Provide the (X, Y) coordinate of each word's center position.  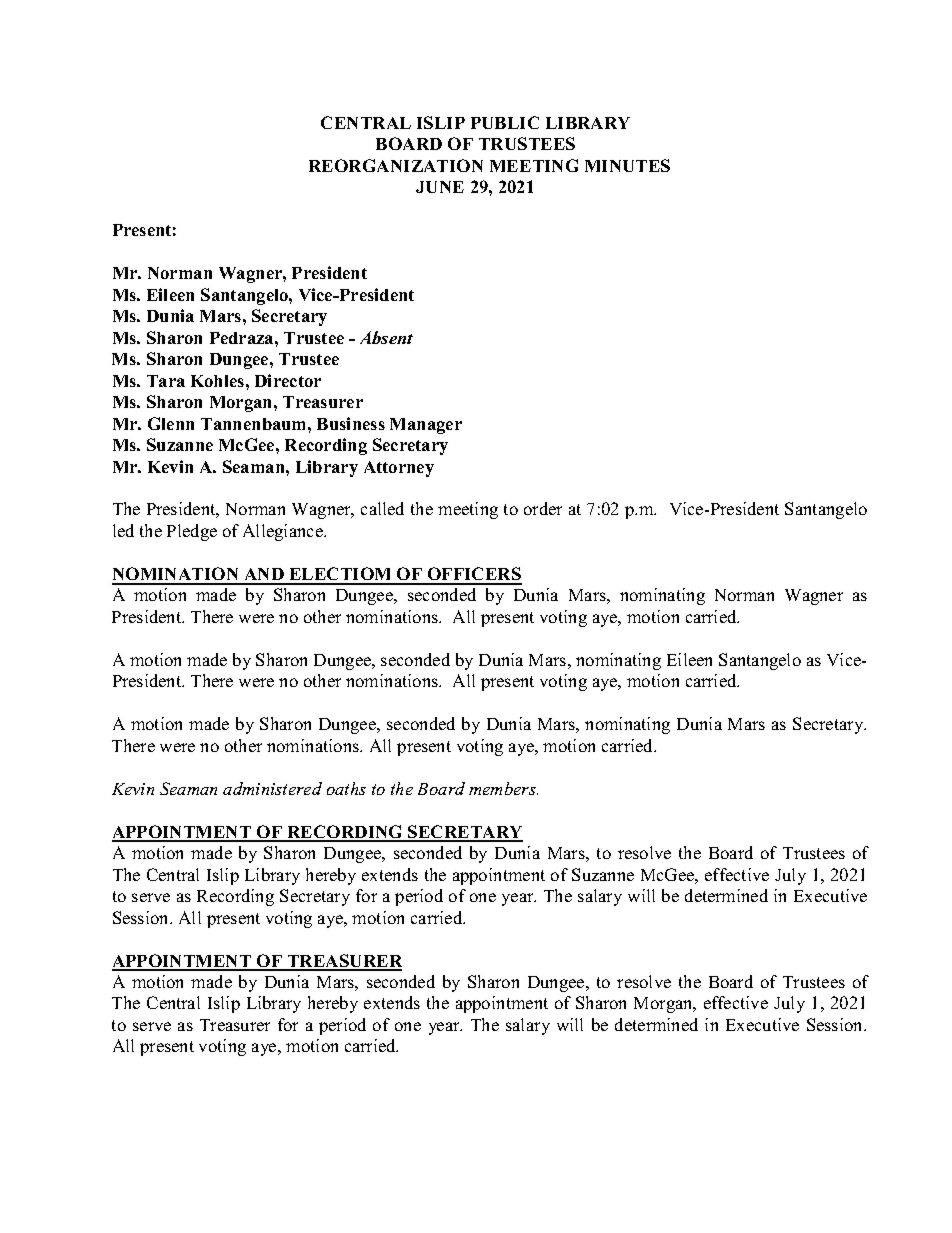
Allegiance (284, 532)
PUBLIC (505, 122)
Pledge (192, 532)
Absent (386, 337)
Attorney (399, 469)
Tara (166, 381)
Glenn (171, 423)
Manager (426, 426)
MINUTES (627, 165)
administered (272, 788)
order (543, 508)
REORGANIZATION (396, 165)
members (503, 788)
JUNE (440, 187)
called (382, 508)
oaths (346, 788)
